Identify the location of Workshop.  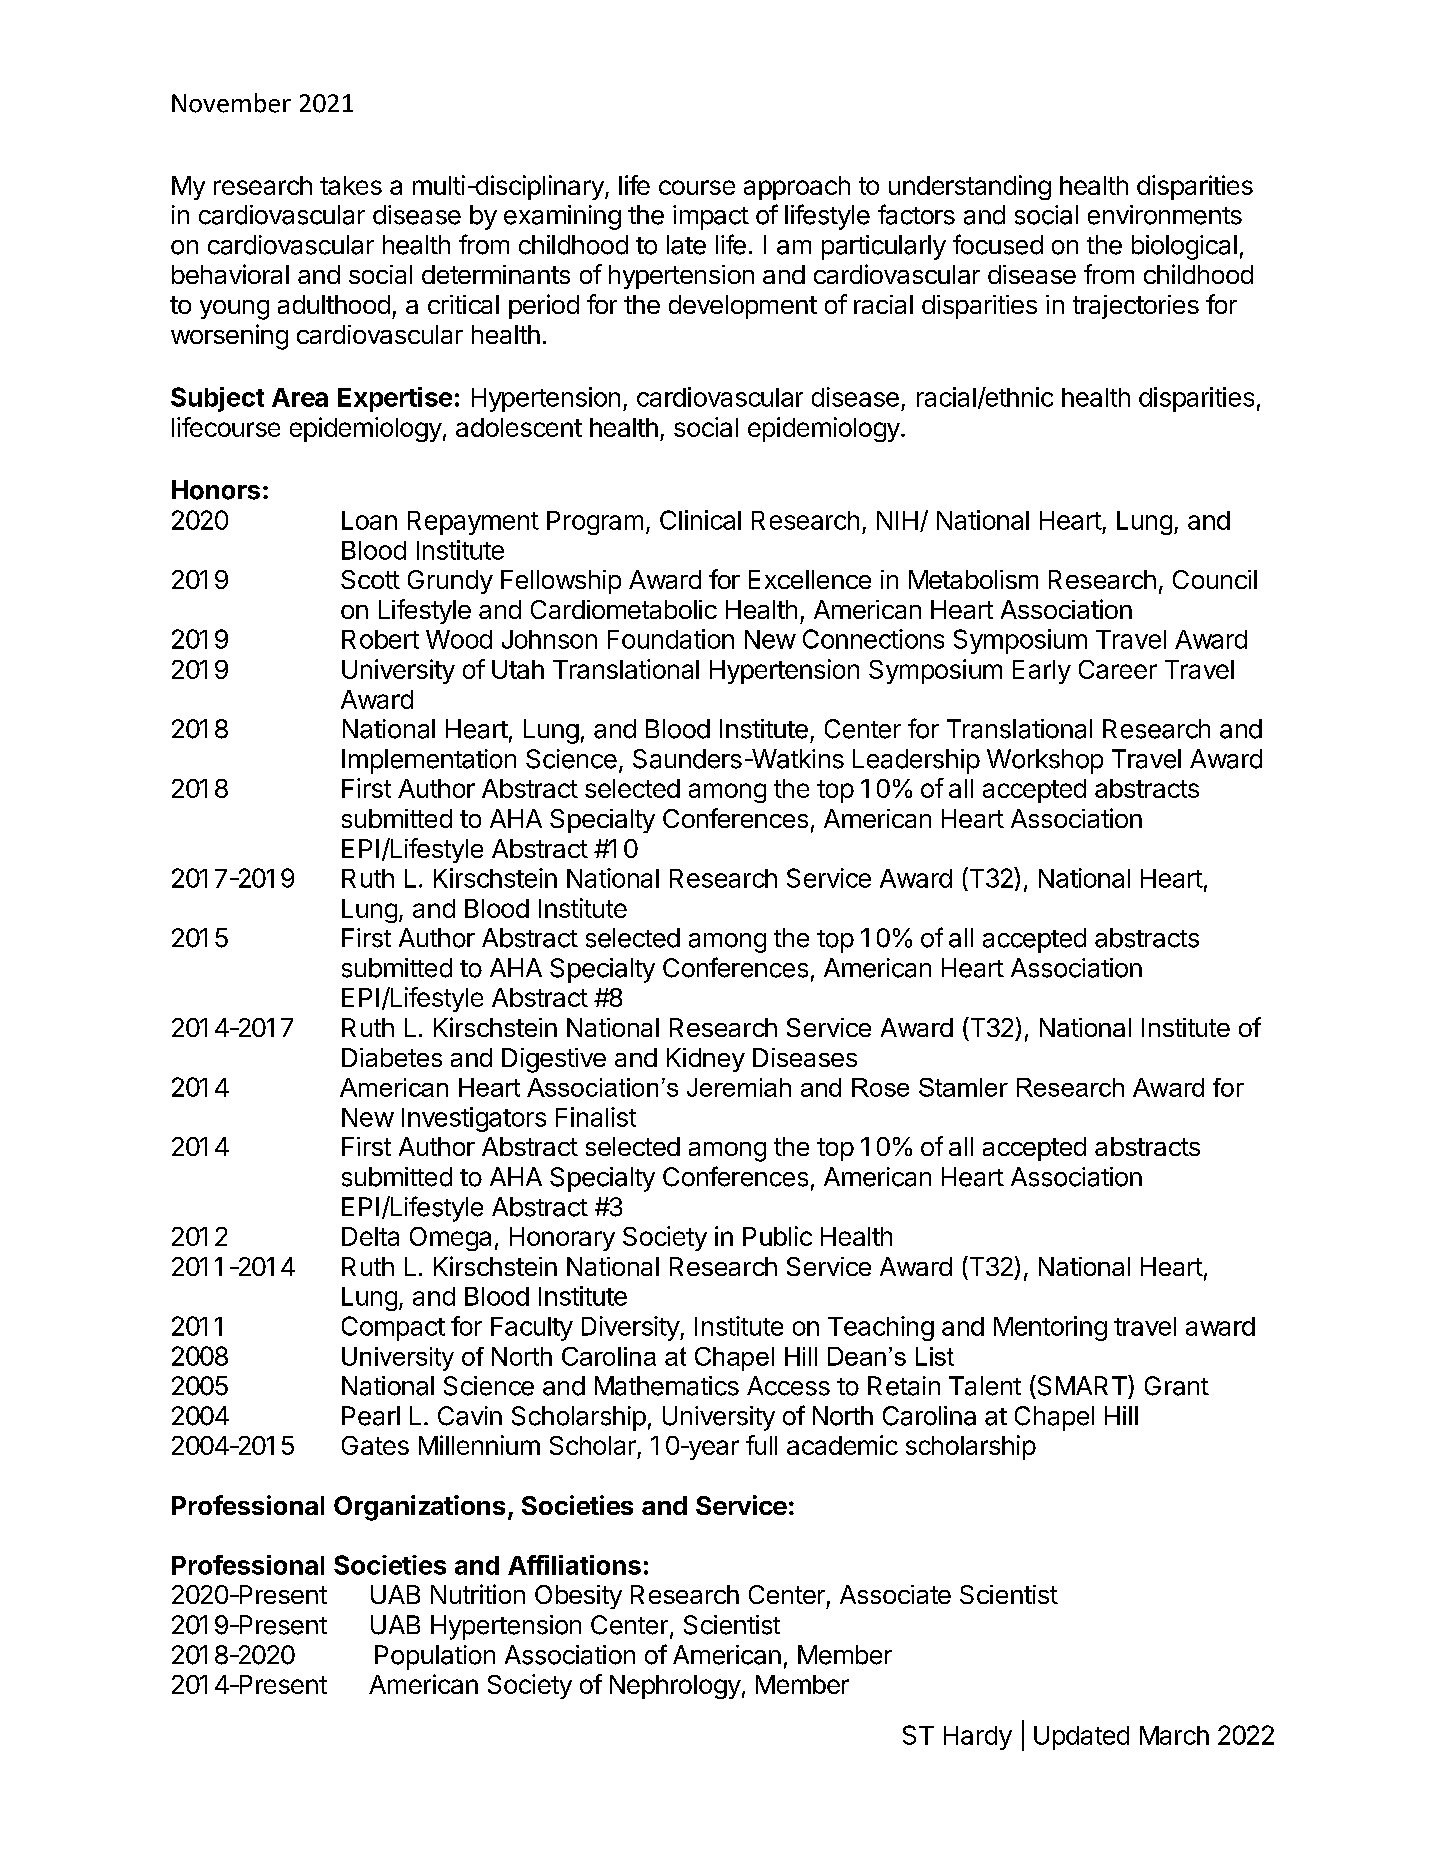
(1045, 761).
